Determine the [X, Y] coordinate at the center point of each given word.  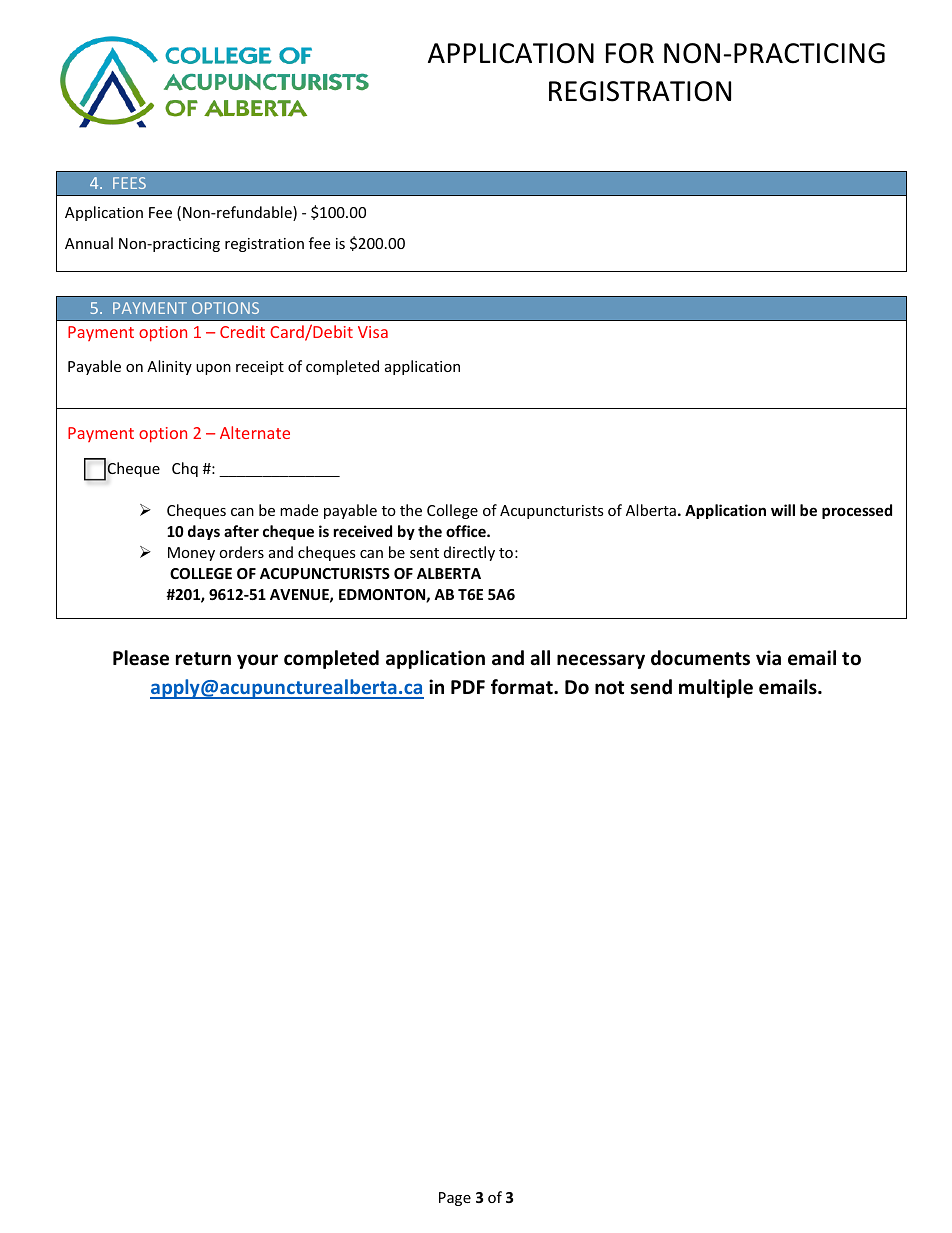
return [203, 659]
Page [455, 1199]
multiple [716, 688]
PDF [468, 687]
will [783, 510]
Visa [373, 332]
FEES [129, 183]
